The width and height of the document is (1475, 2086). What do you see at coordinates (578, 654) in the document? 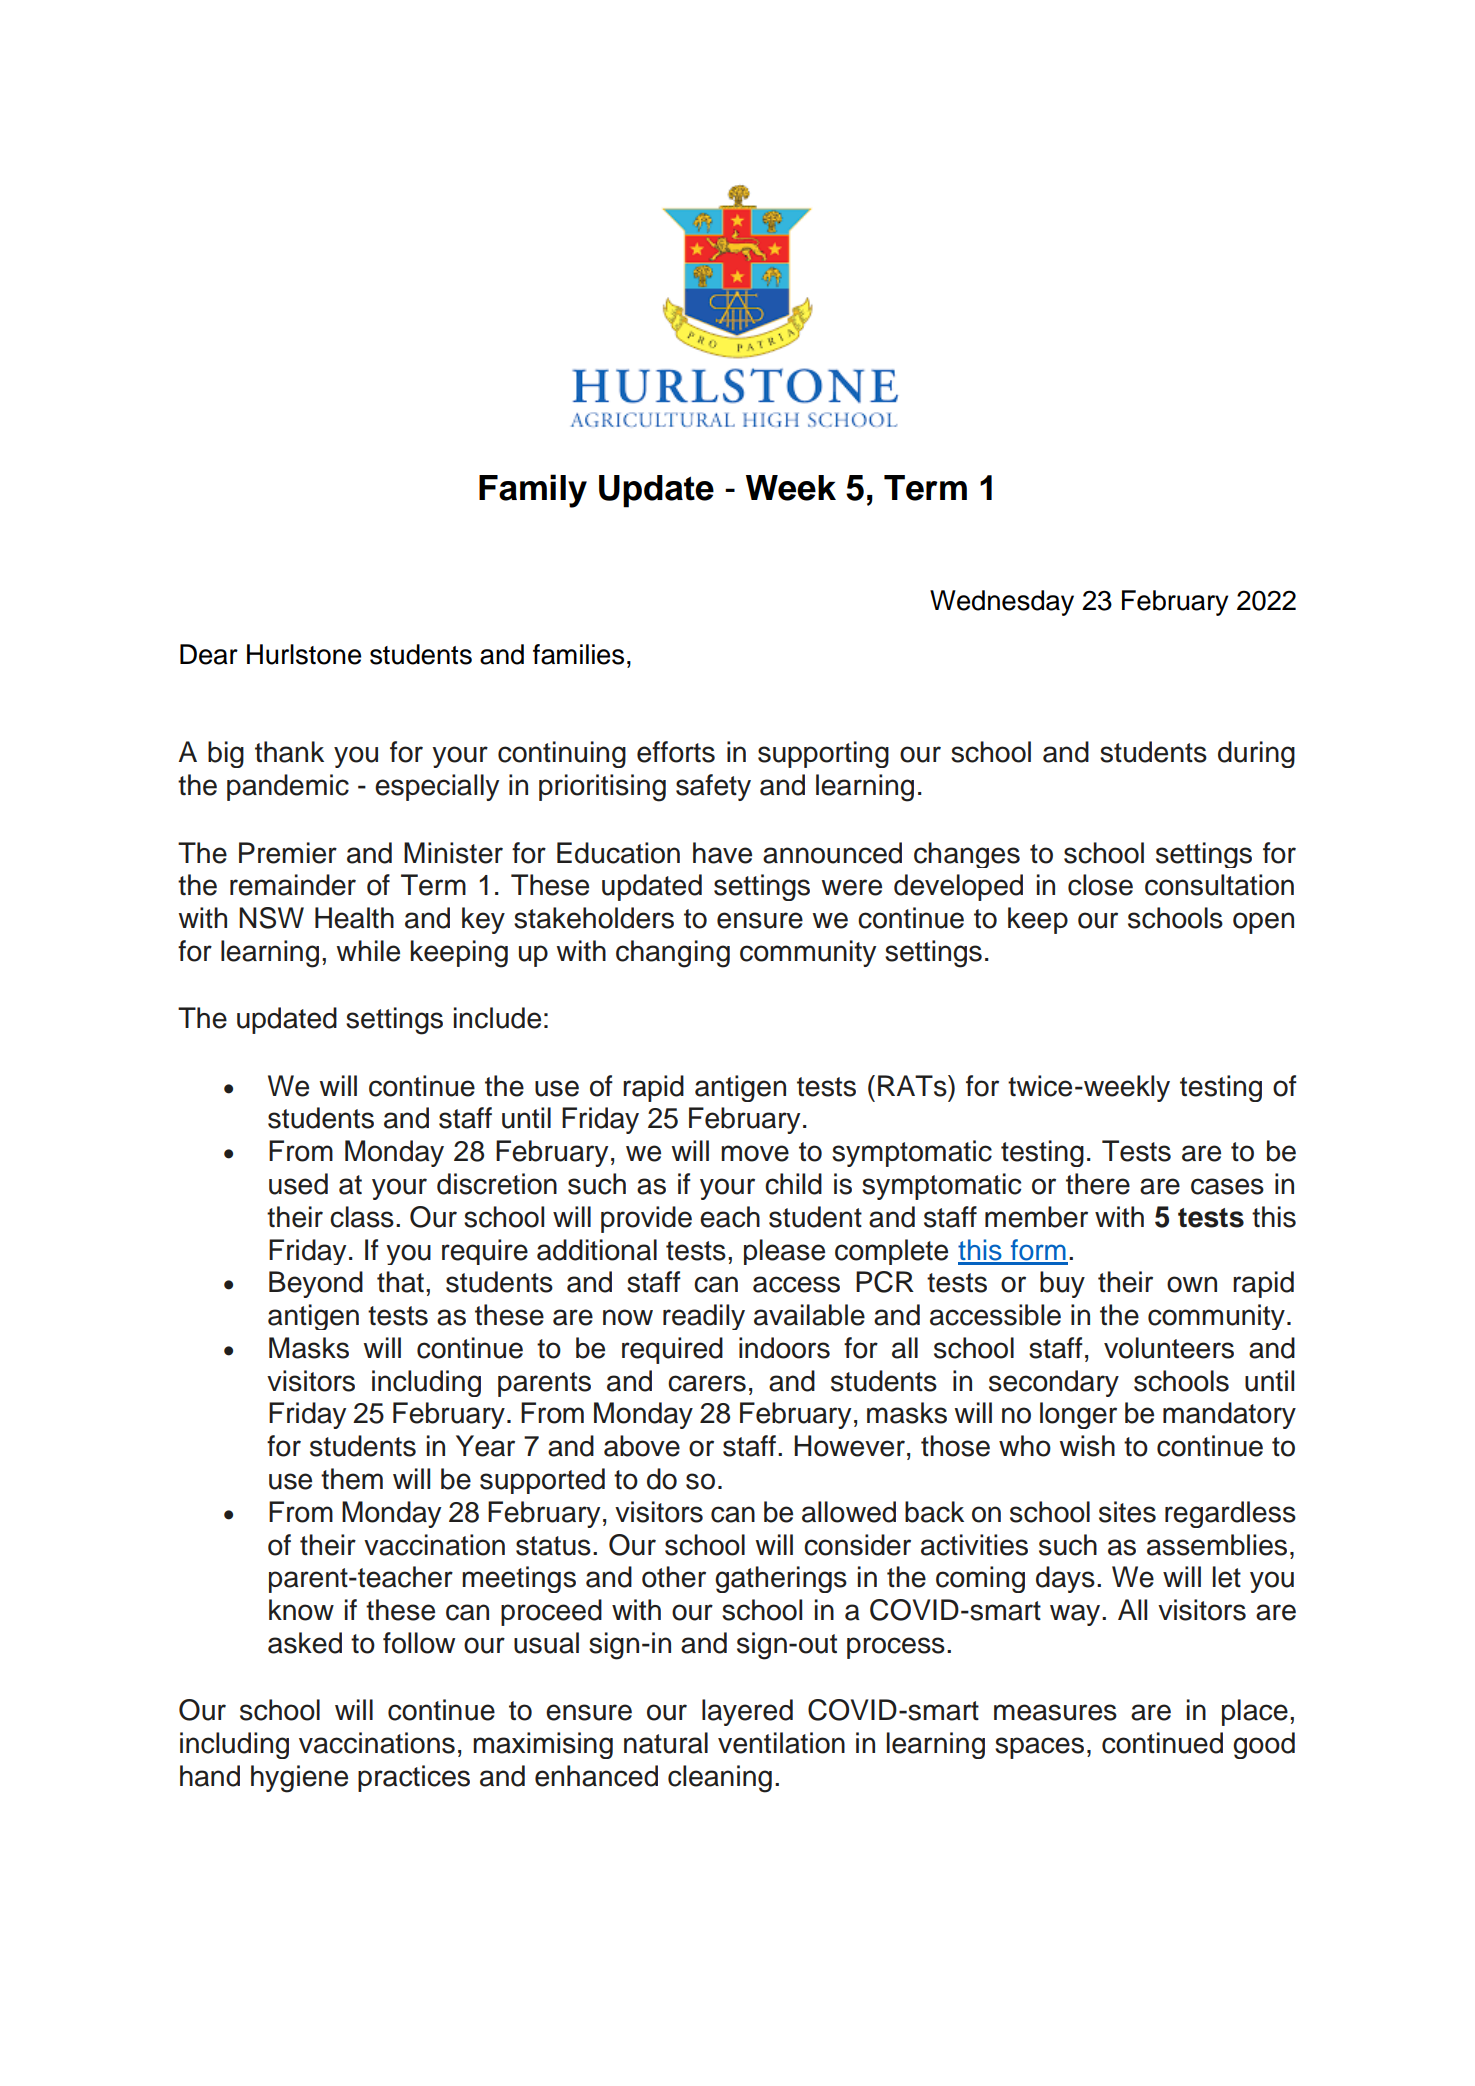
I see `families` at bounding box center [578, 654].
